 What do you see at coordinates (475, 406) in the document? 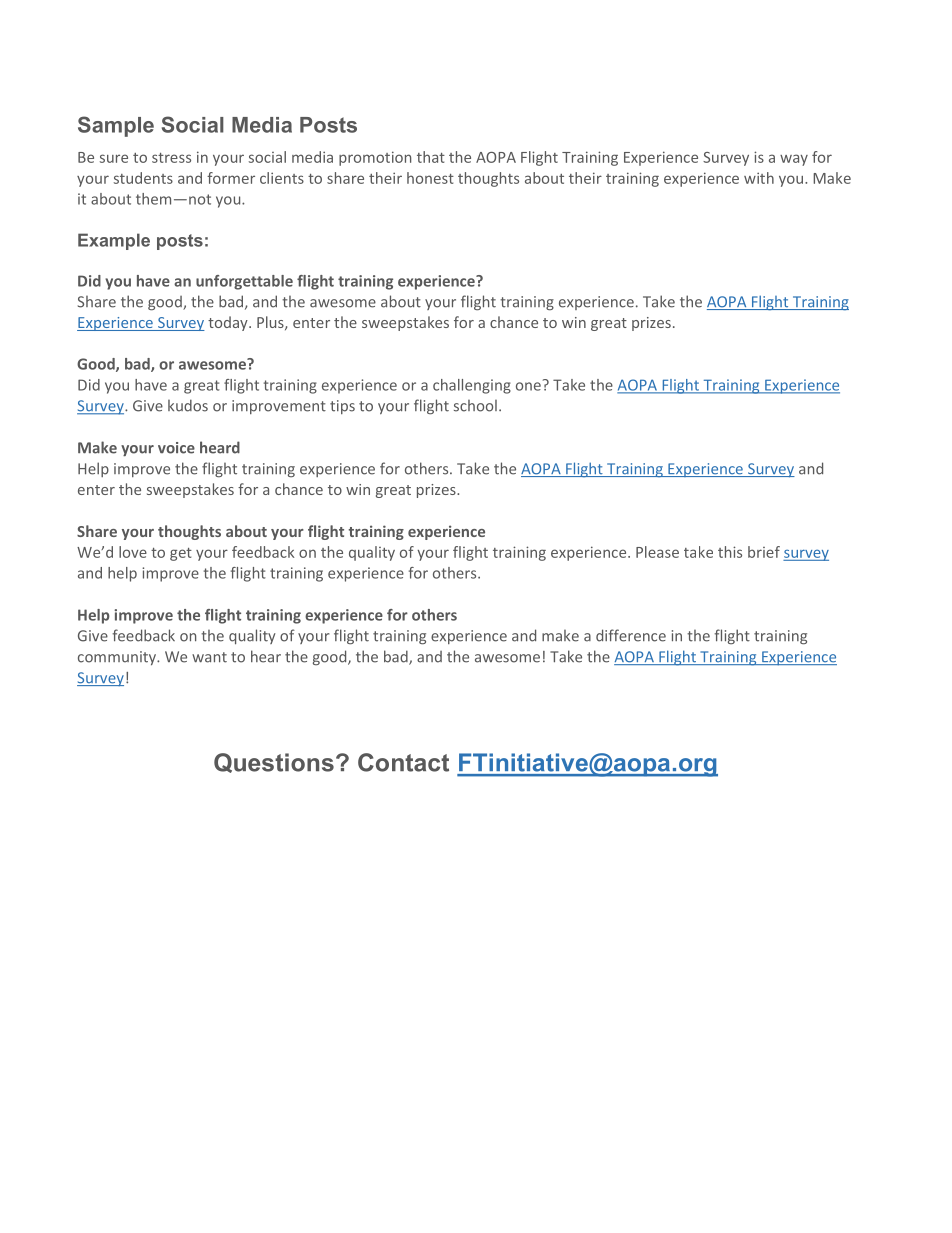
I see `school` at bounding box center [475, 406].
